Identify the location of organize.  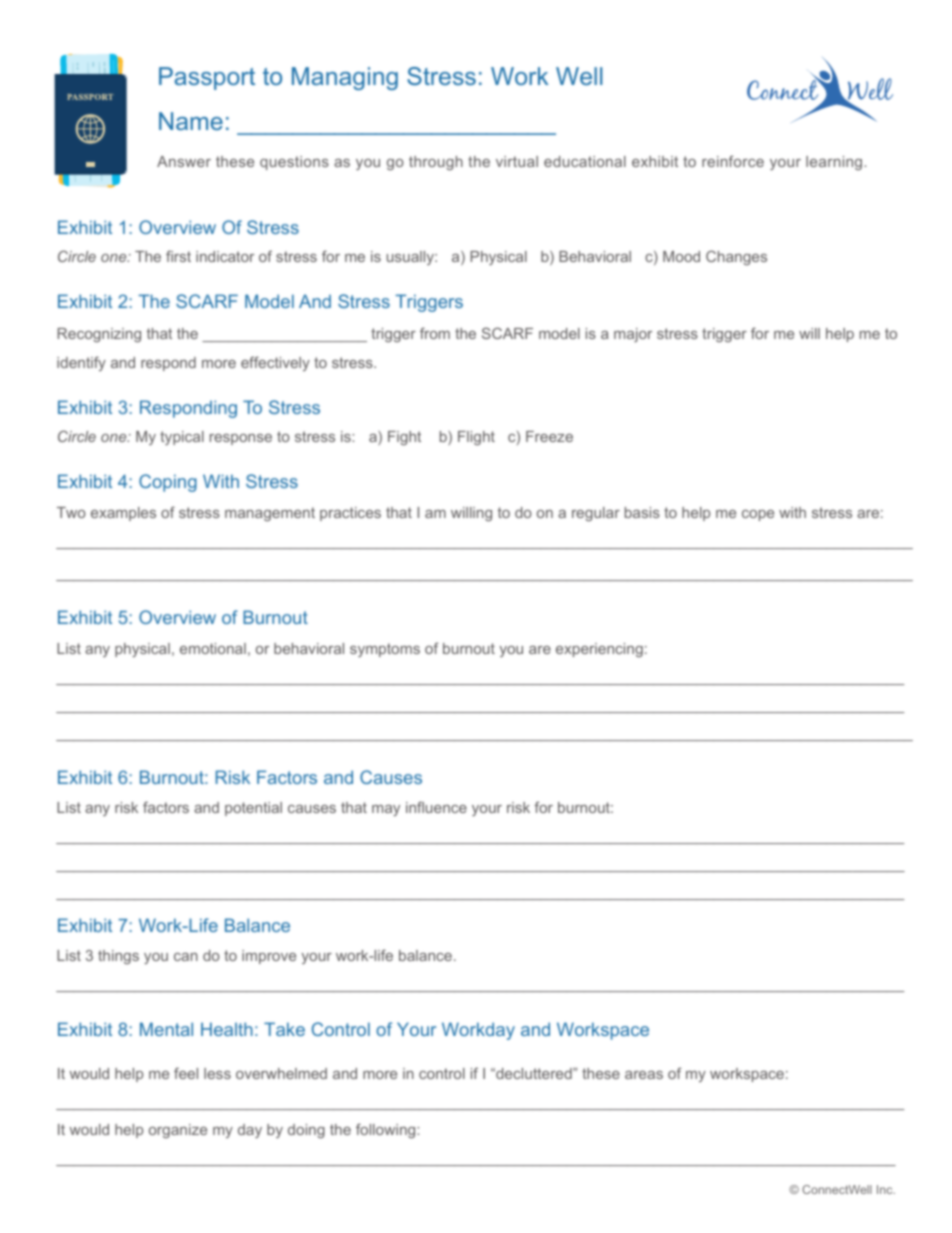
(178, 1131).
